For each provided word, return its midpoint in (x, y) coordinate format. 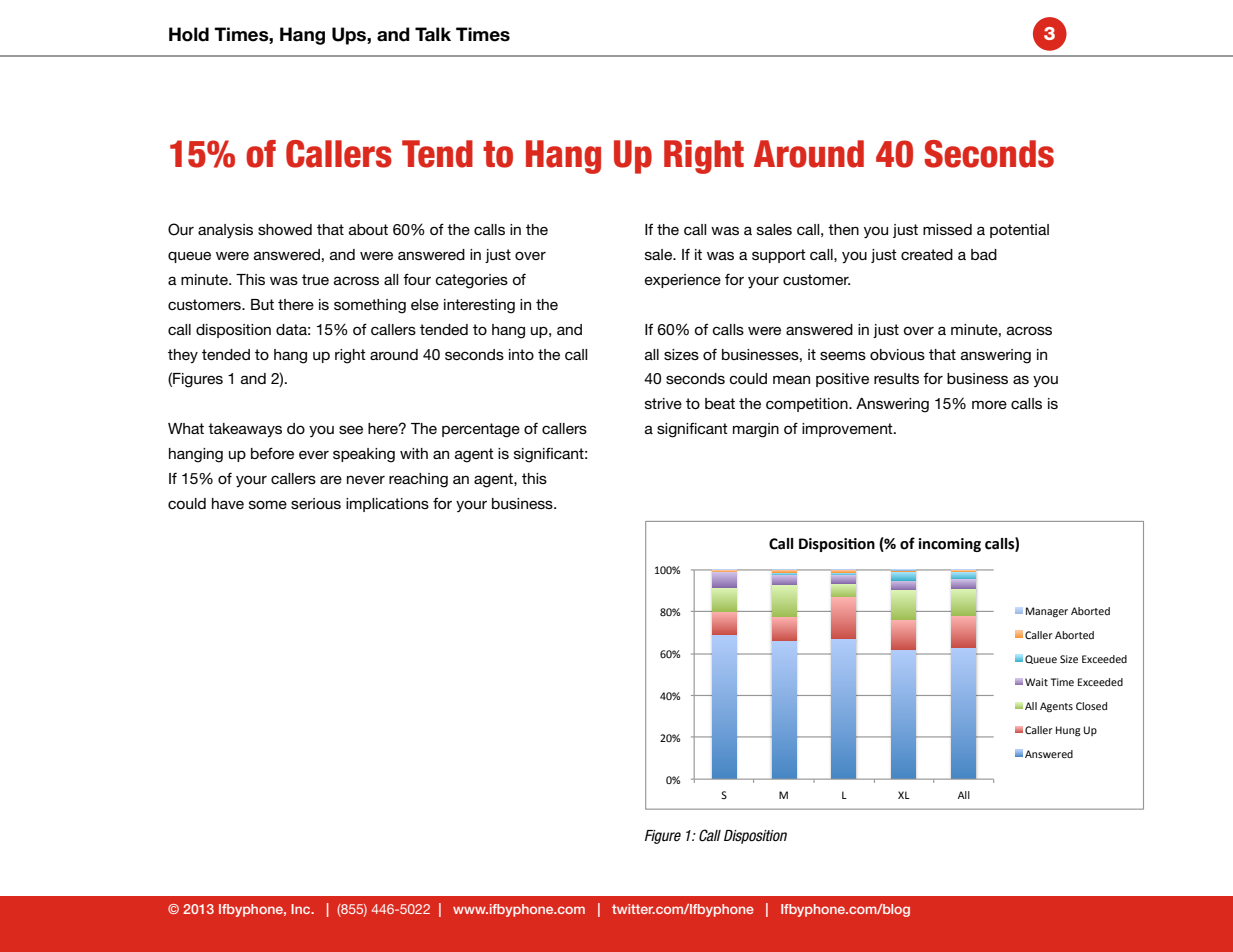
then (843, 229)
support (779, 256)
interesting (479, 306)
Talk (433, 34)
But (262, 304)
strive (663, 403)
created (927, 254)
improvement (848, 430)
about (368, 229)
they (183, 356)
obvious (897, 354)
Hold (189, 34)
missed (947, 229)
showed (285, 229)
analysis (225, 231)
